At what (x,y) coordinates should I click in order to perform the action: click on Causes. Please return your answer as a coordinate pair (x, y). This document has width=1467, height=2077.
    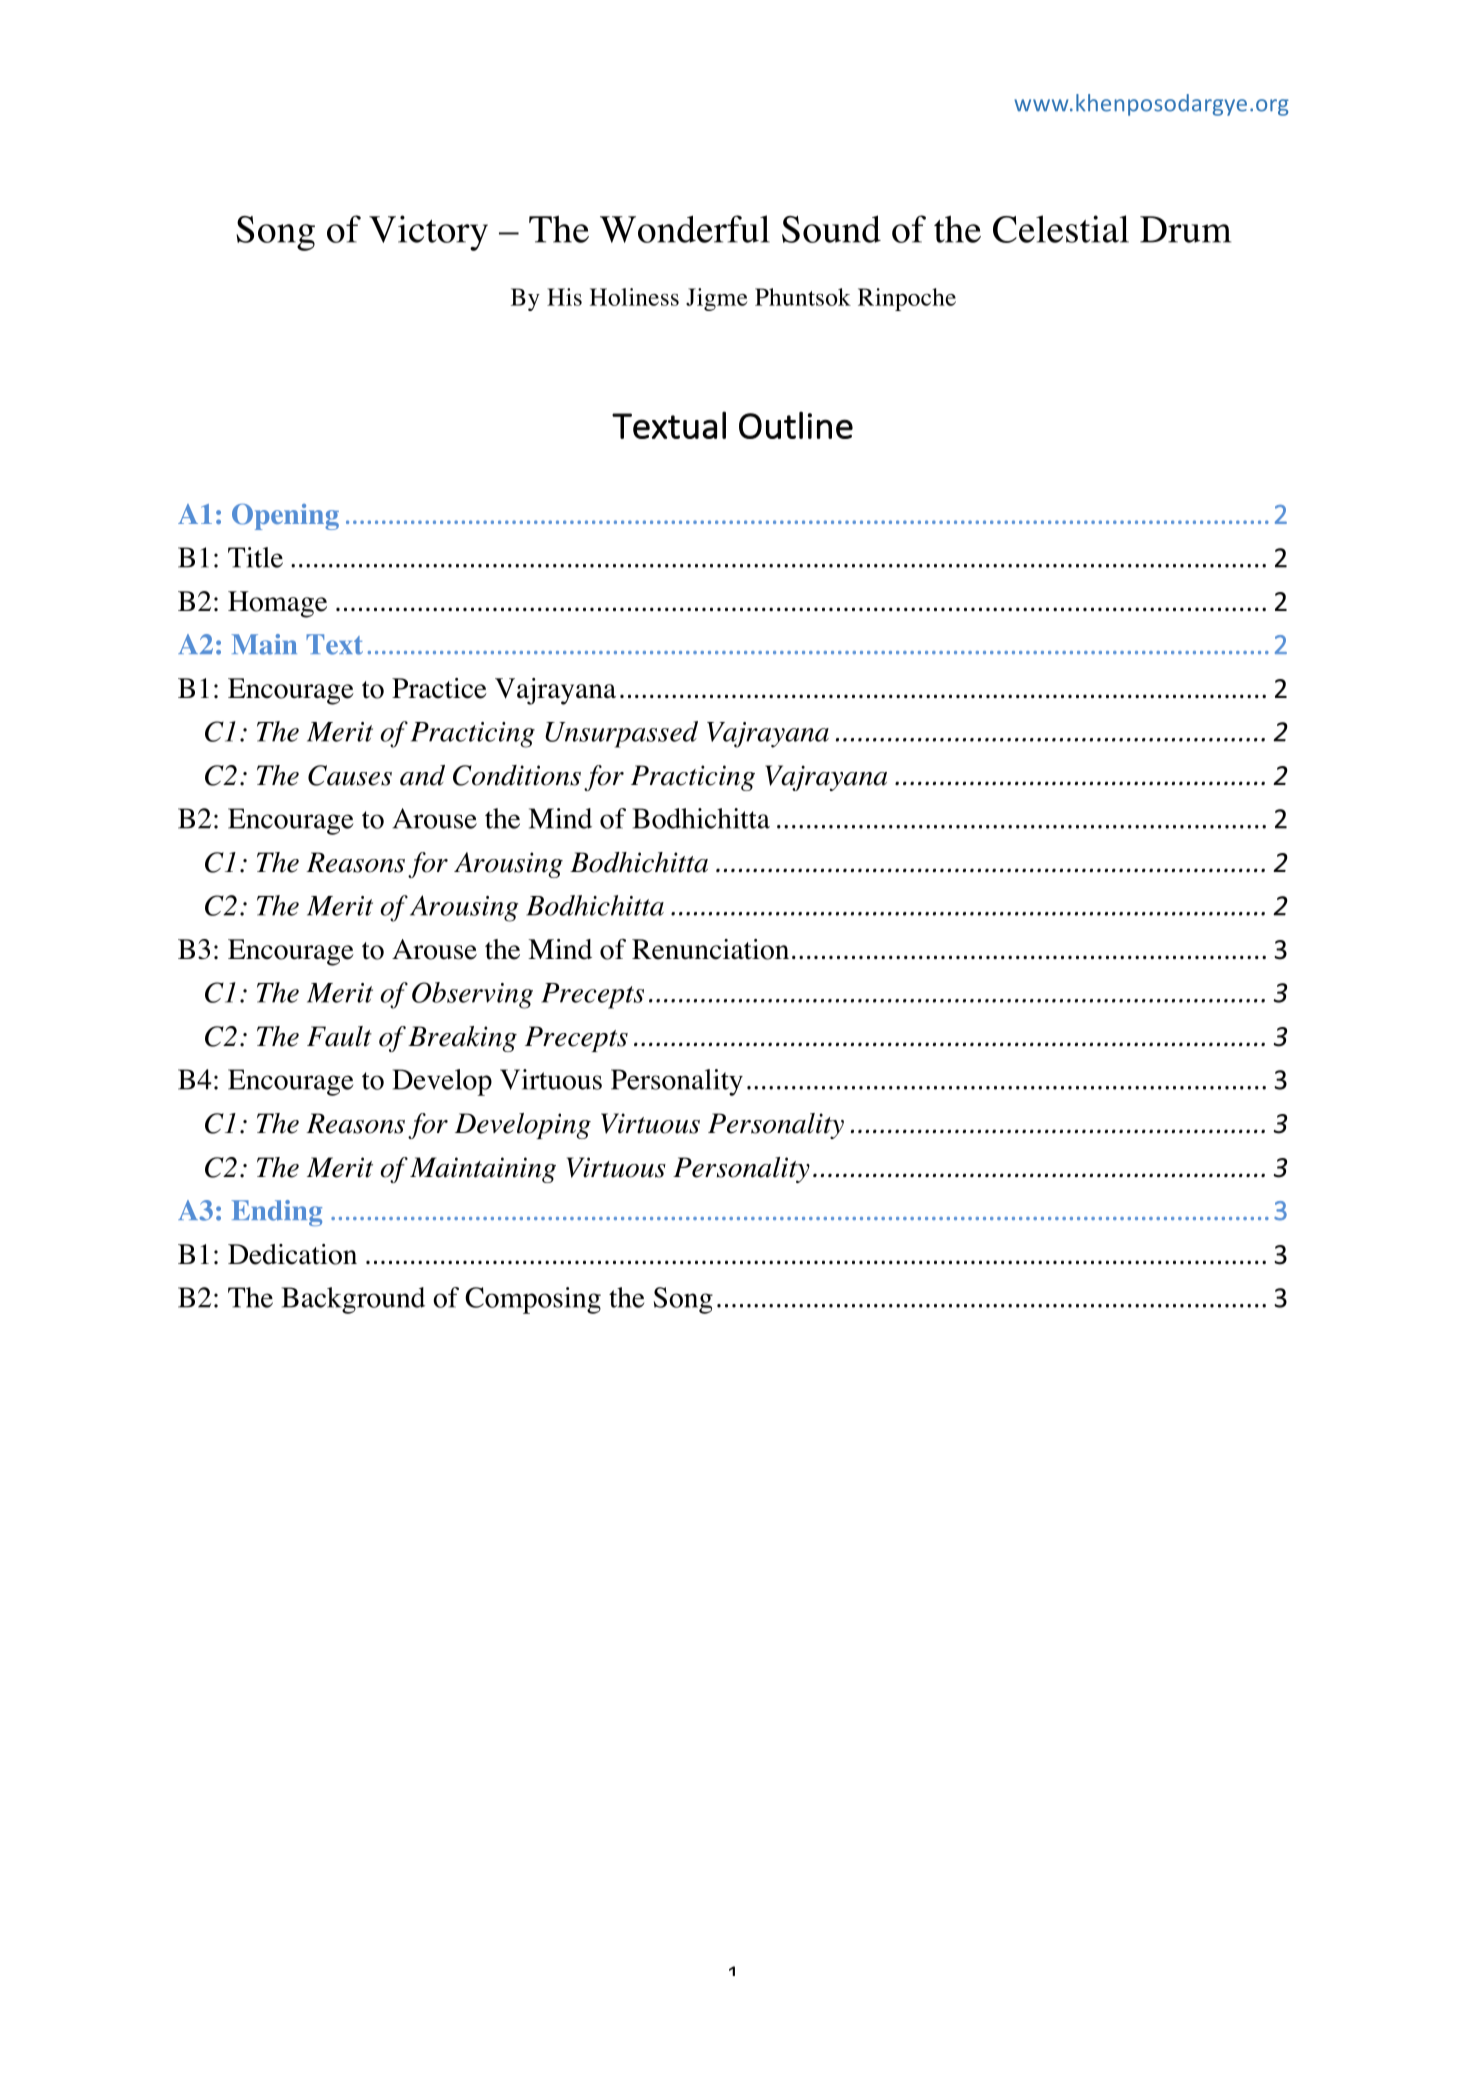
    Looking at the image, I should click on (350, 775).
